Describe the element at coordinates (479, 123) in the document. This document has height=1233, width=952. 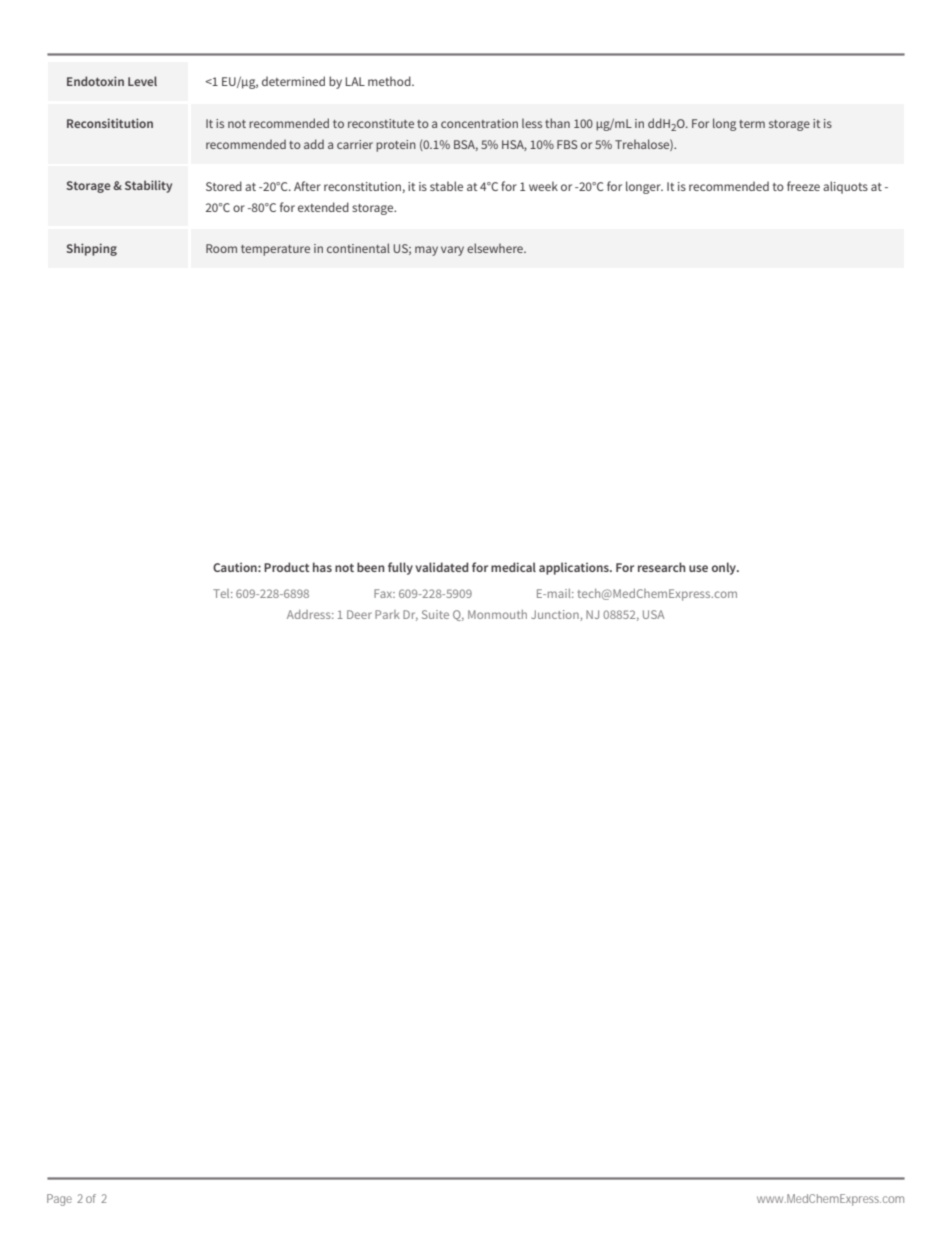
I see `concentration` at that location.
